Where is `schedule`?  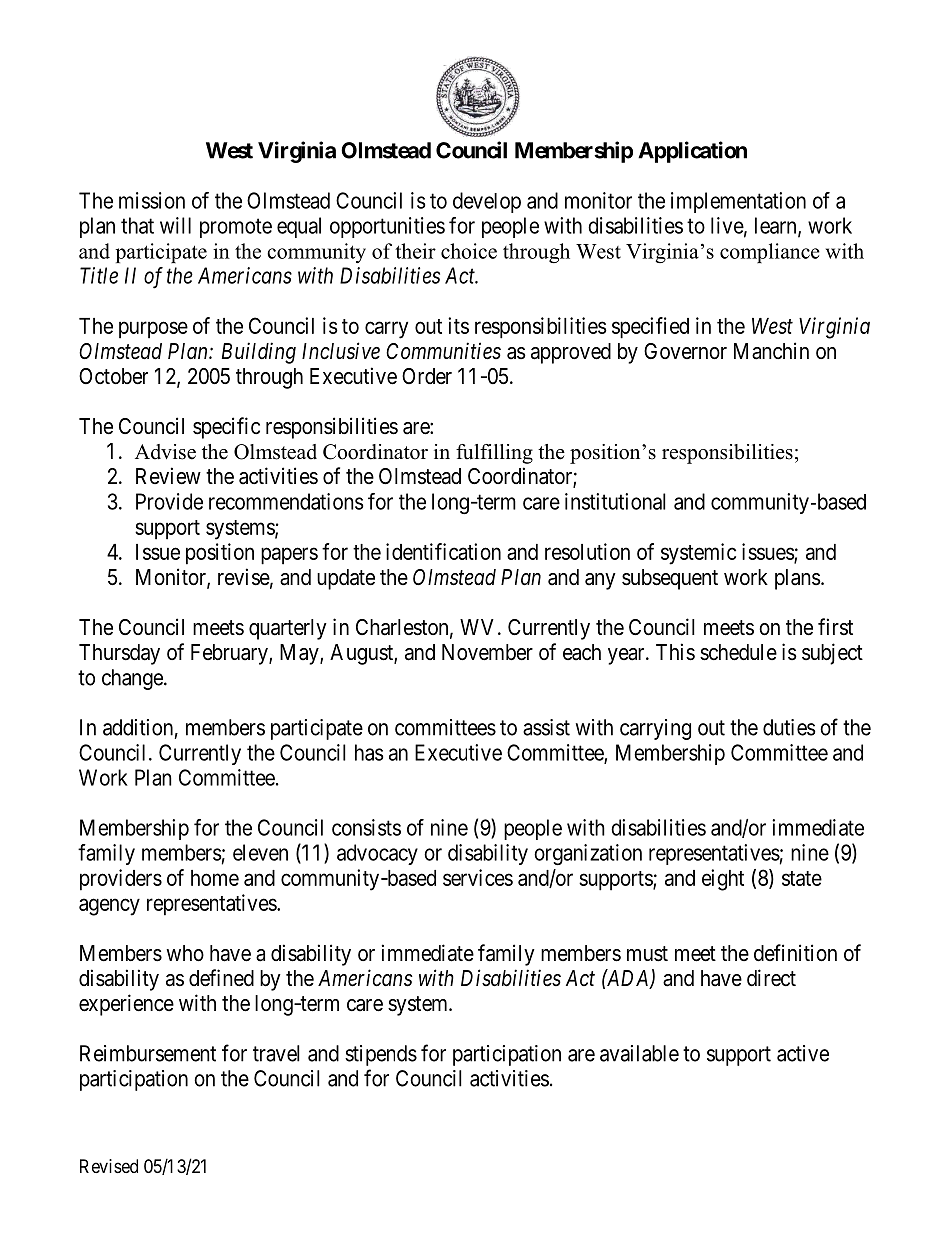 schedule is located at coordinates (738, 652).
